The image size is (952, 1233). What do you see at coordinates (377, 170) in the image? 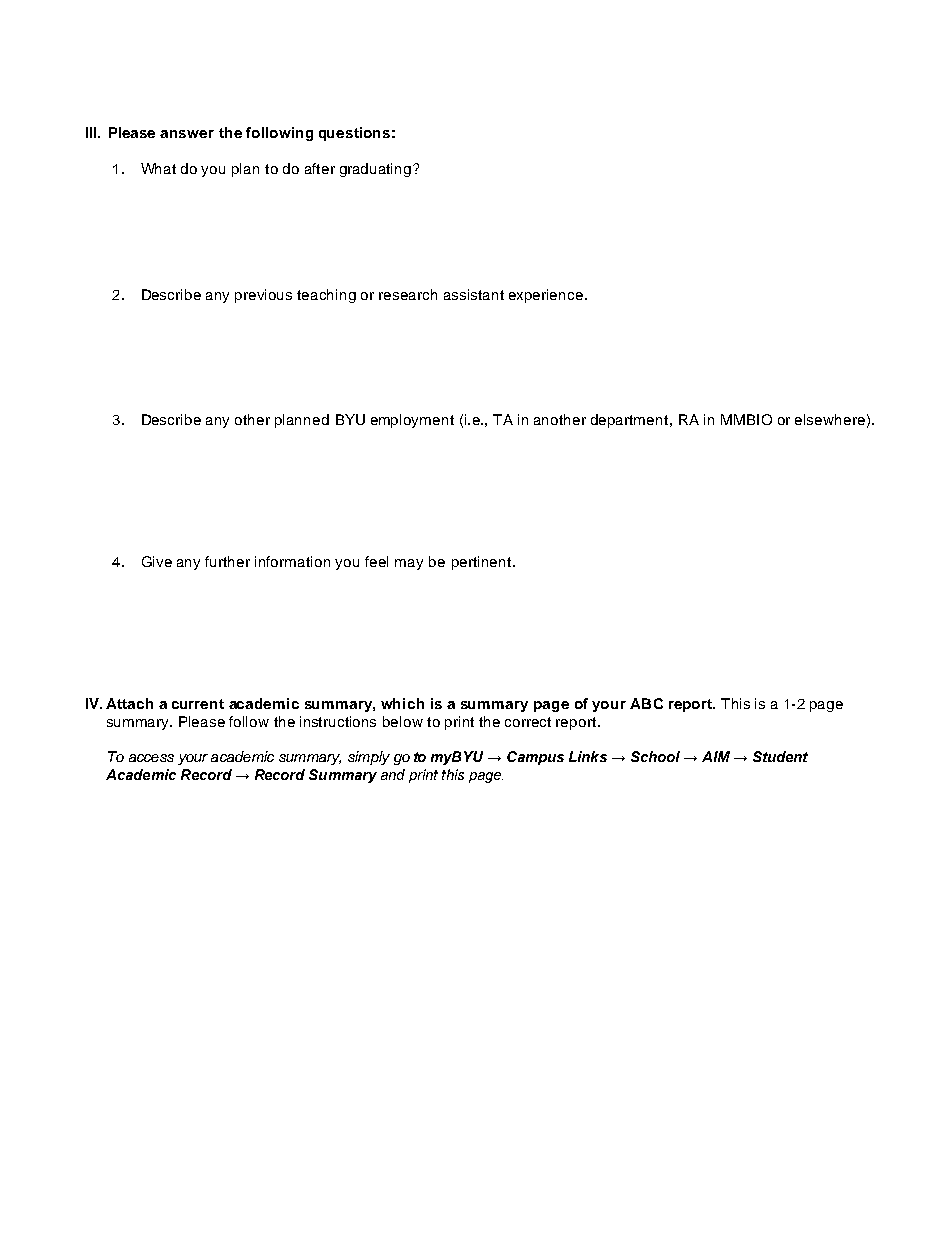
I see `graduating` at bounding box center [377, 170].
